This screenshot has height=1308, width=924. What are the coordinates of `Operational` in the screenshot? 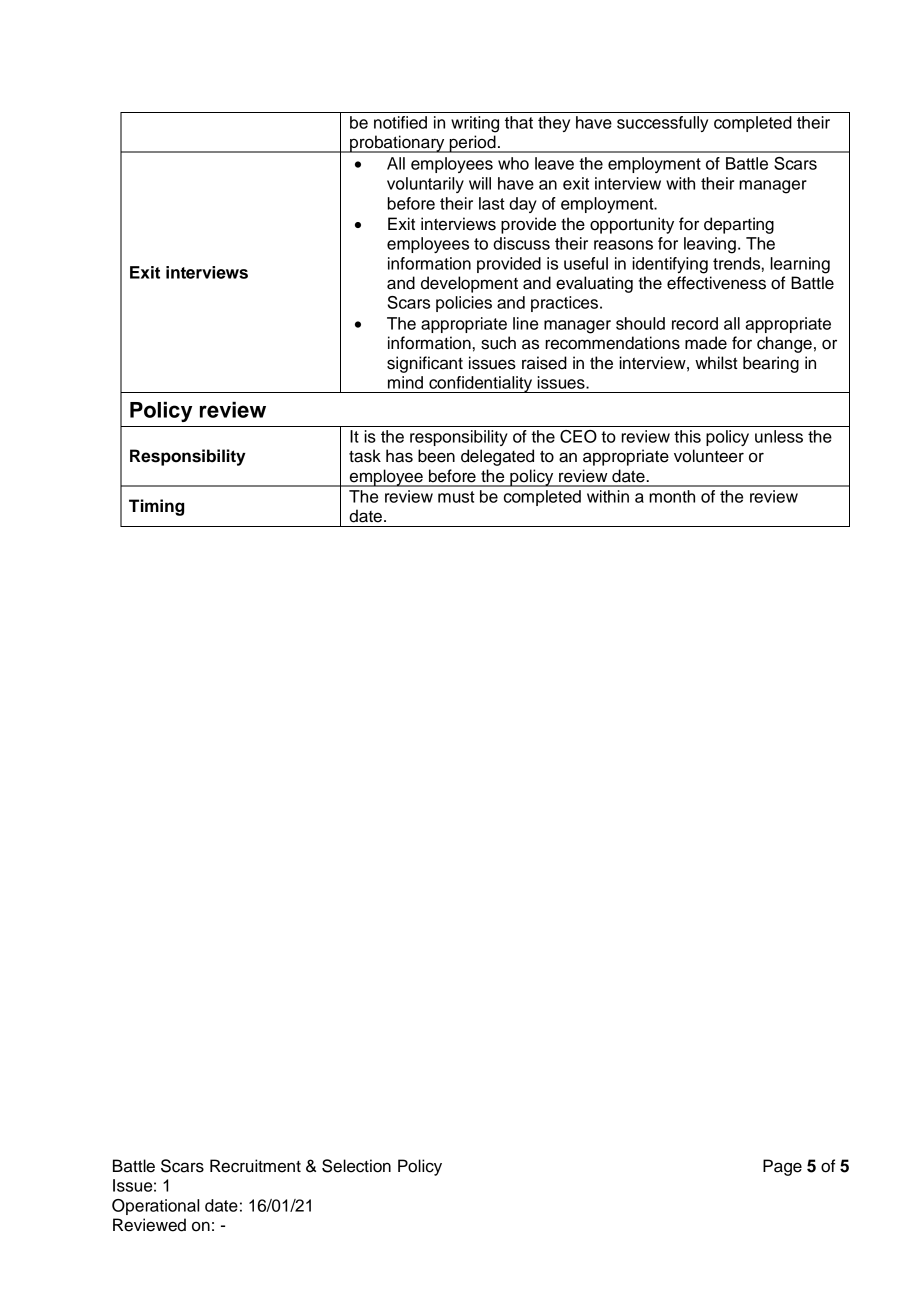 It's located at (155, 1207).
